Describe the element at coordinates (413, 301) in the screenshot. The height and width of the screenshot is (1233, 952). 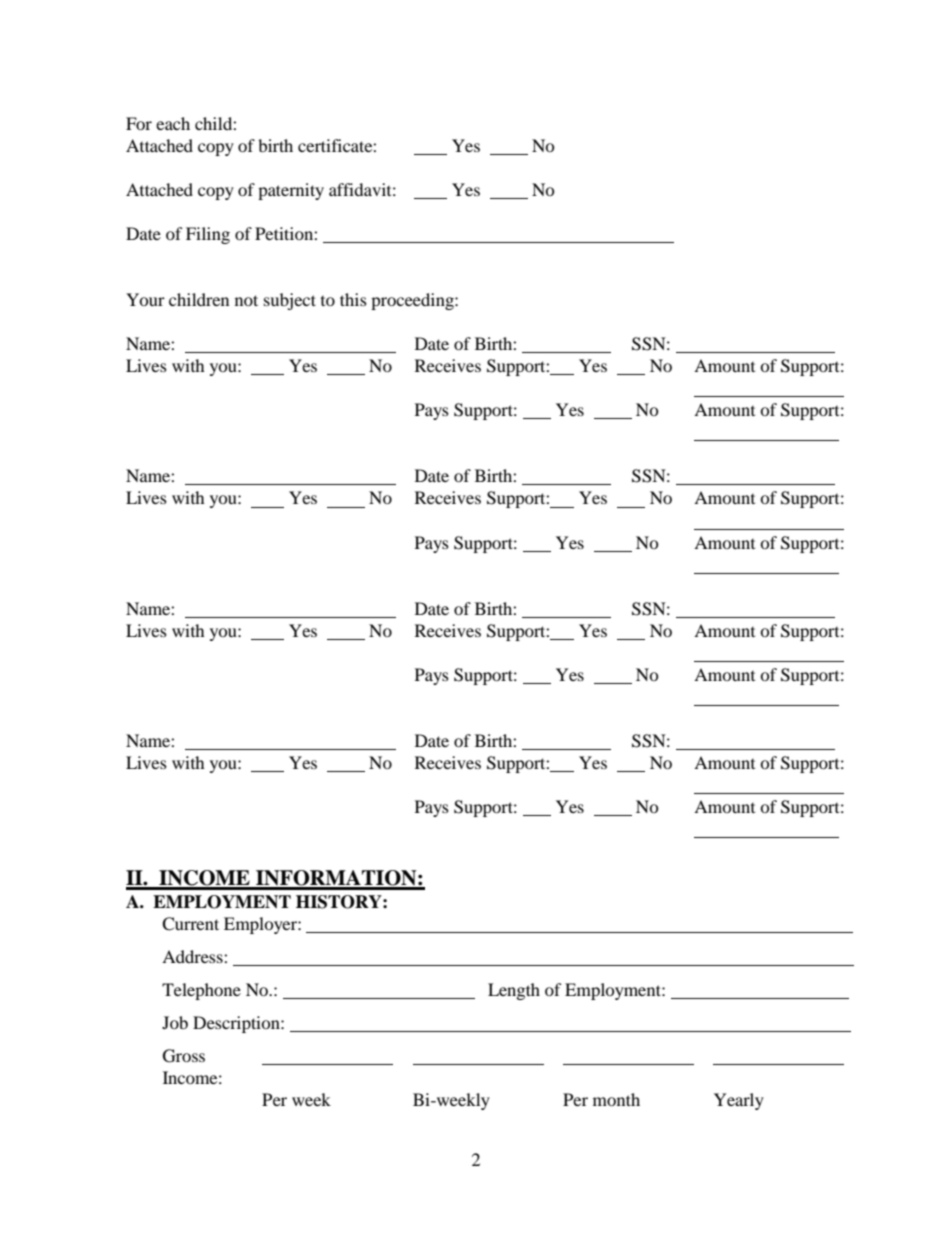
I see `proceeding` at that location.
